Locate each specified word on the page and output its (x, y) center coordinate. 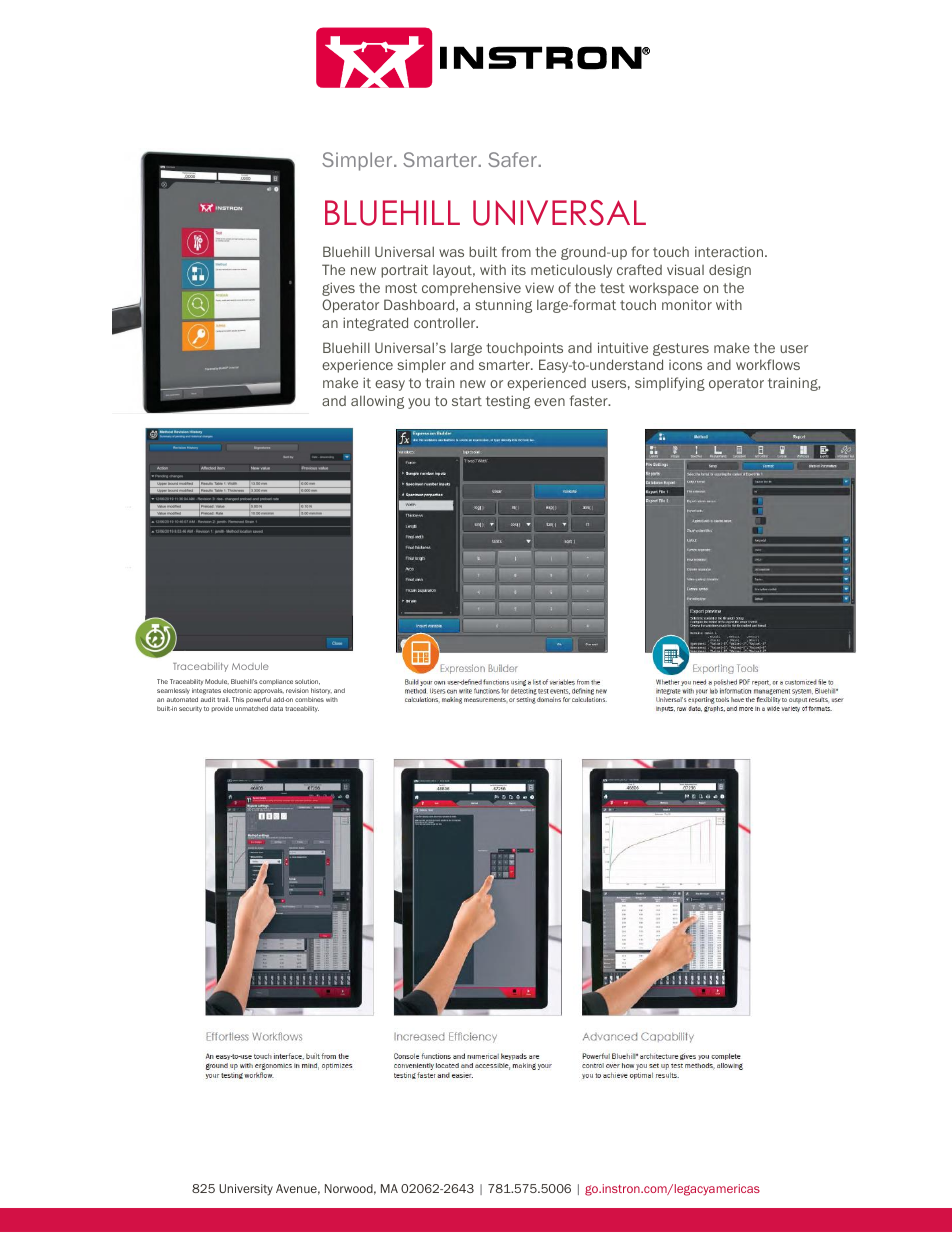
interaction (729, 251)
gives (338, 289)
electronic (237, 690)
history (321, 691)
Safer (513, 159)
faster (589, 400)
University (246, 1190)
